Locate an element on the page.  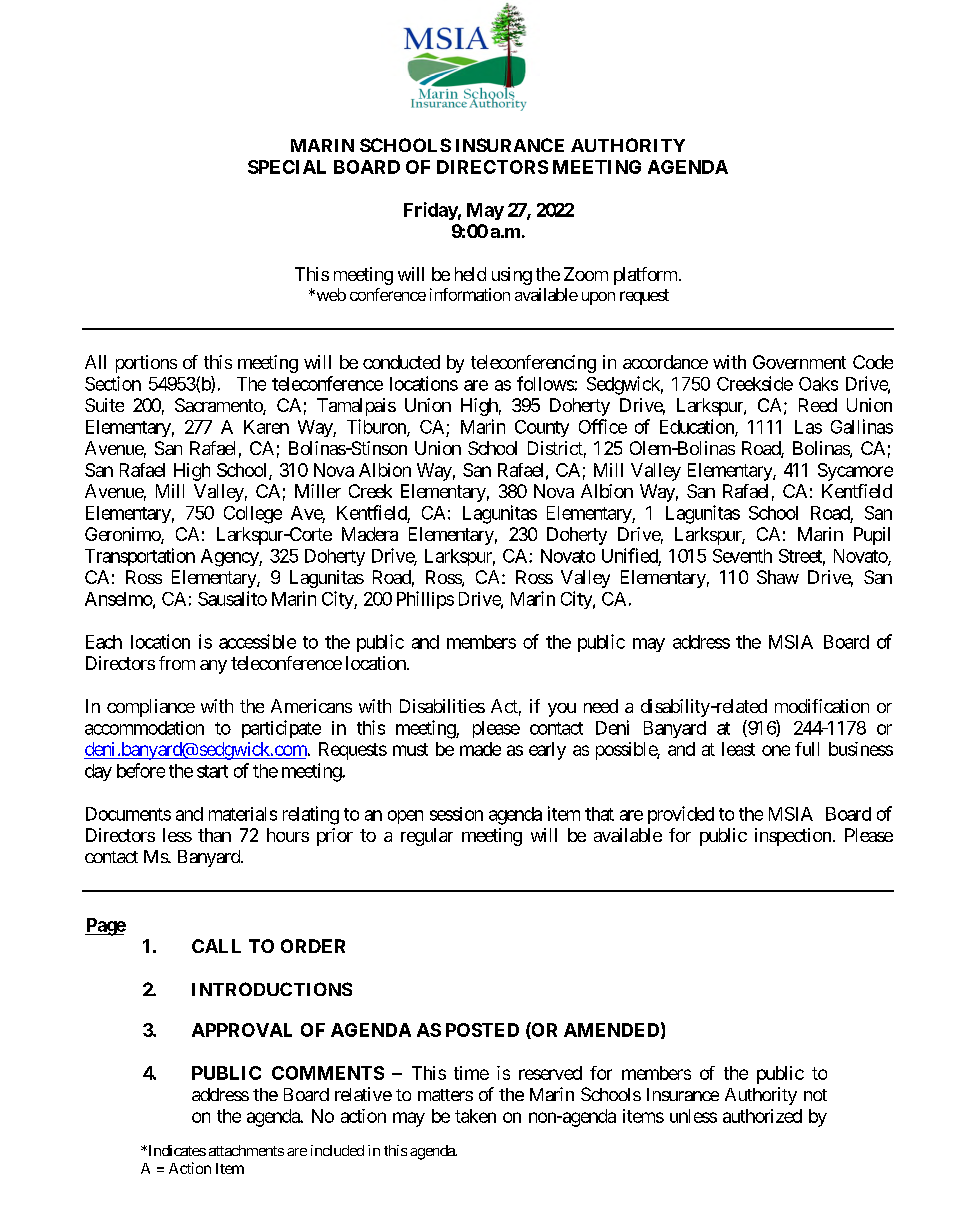
Seventh is located at coordinates (742, 556).
